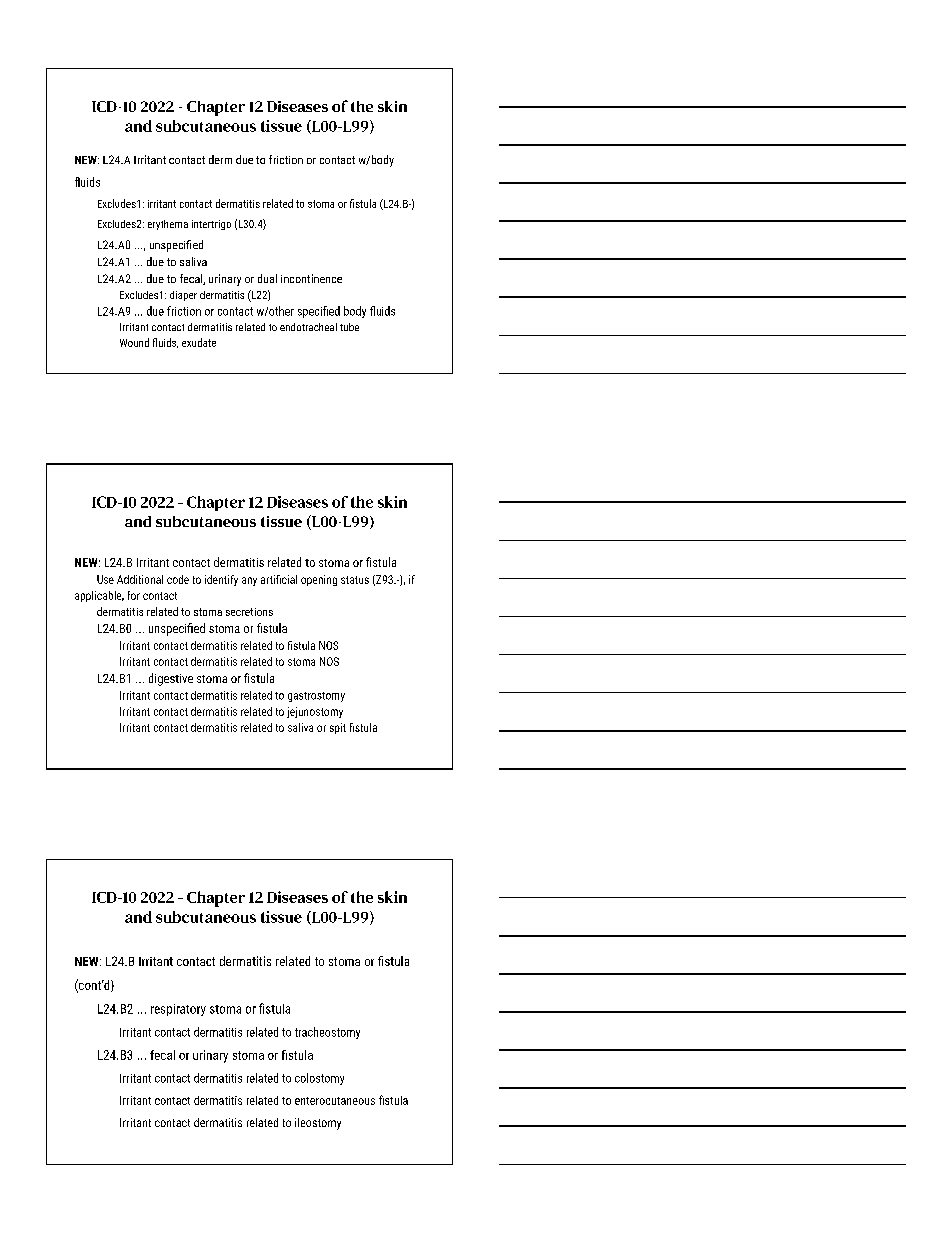  What do you see at coordinates (168, 225) in the screenshot?
I see `erythema` at bounding box center [168, 225].
